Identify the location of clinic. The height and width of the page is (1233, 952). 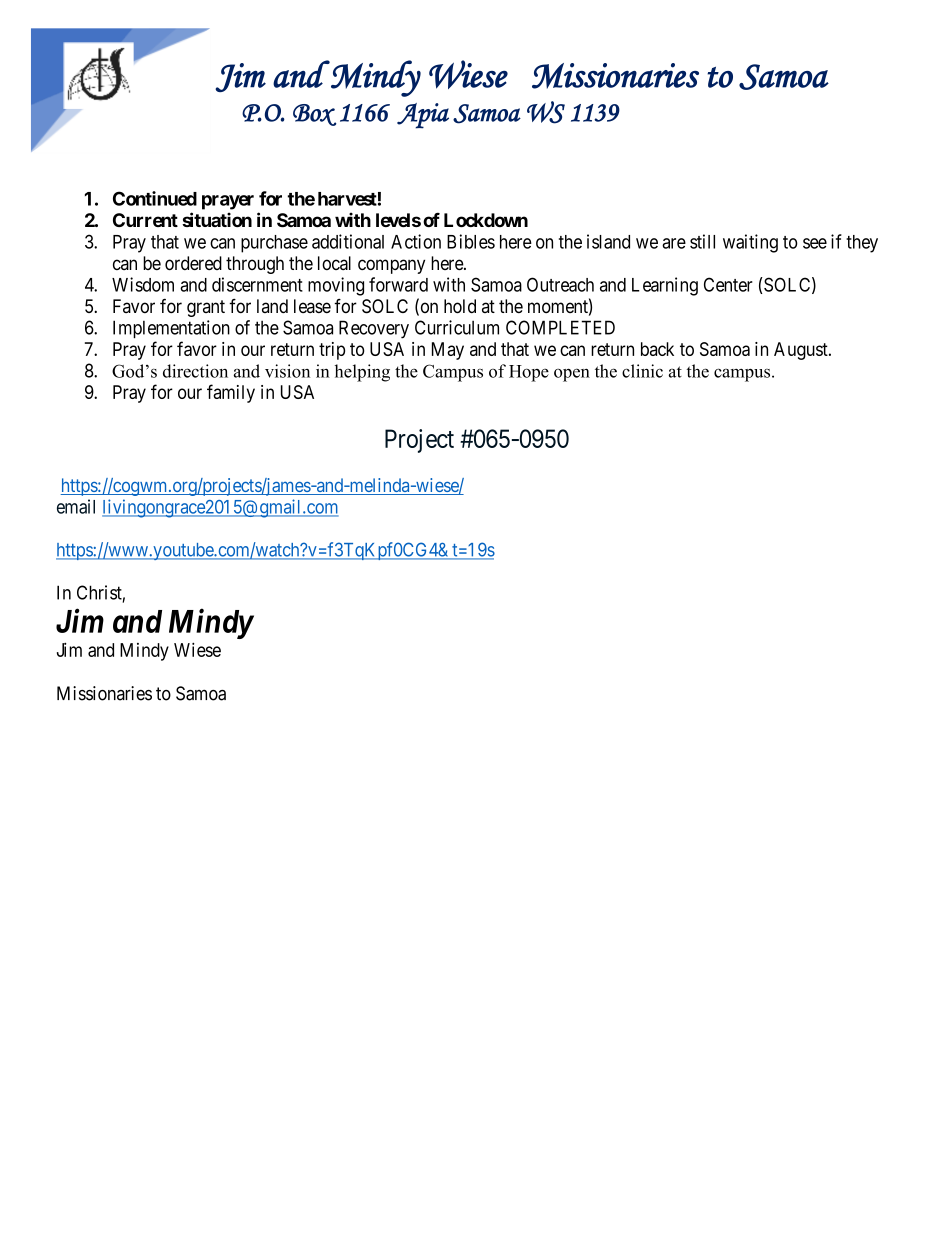
(642, 371).
